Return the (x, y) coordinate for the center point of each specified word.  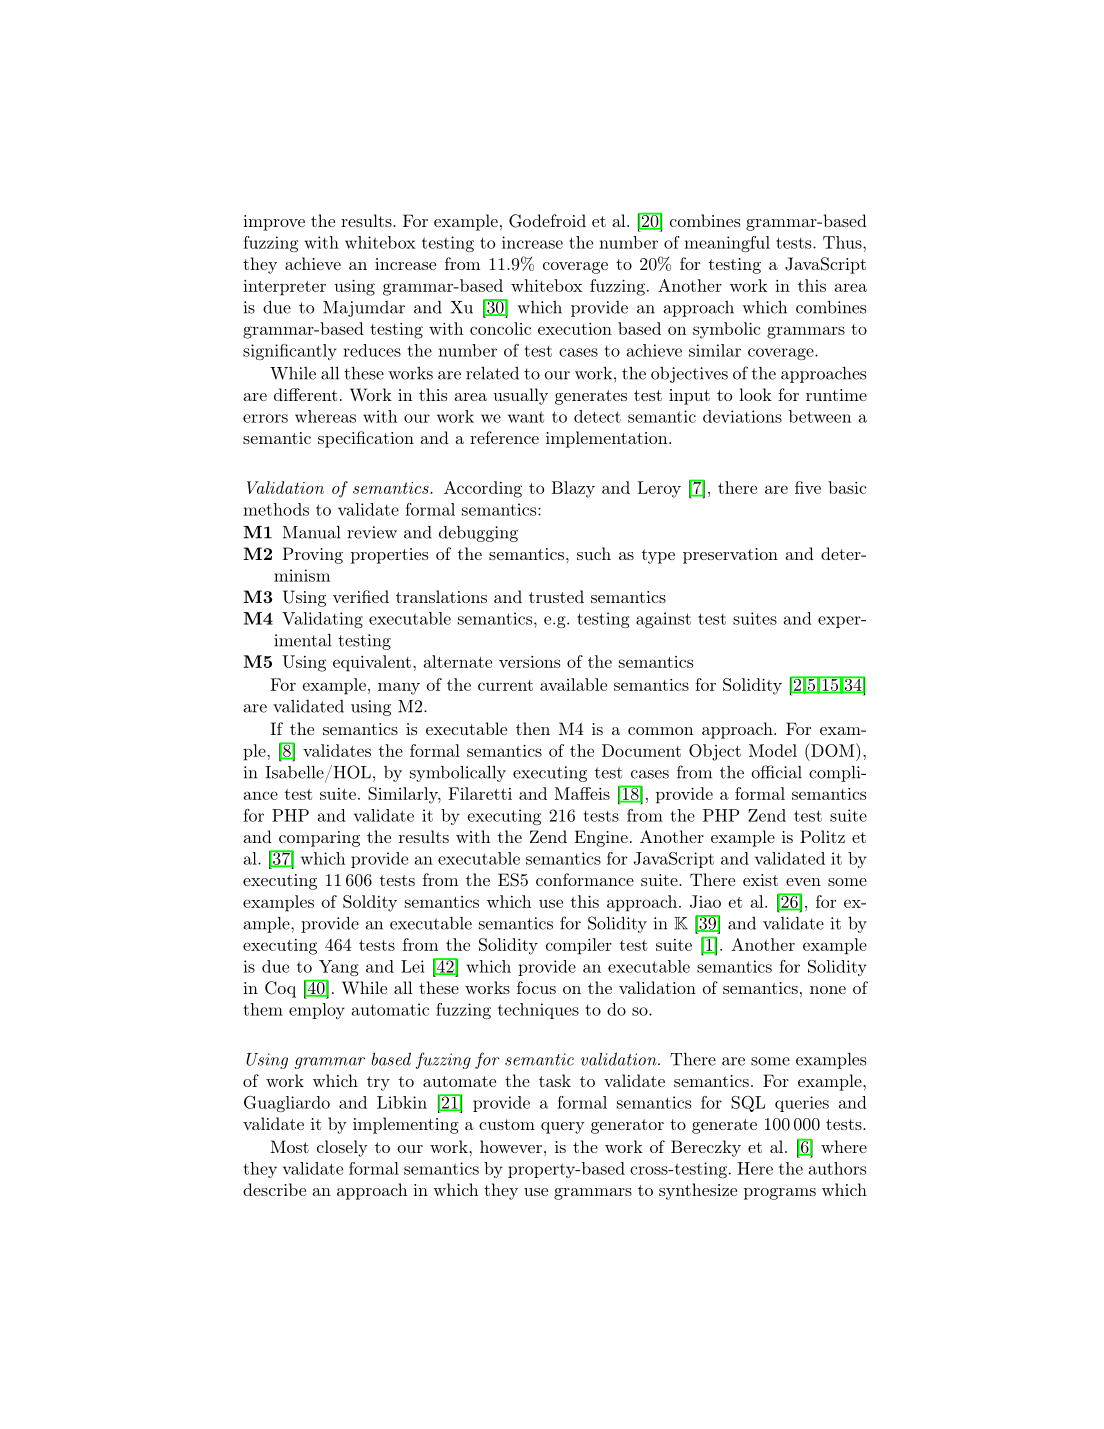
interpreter (284, 288)
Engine (601, 838)
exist (760, 880)
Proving (312, 555)
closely (342, 1148)
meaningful (727, 244)
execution (575, 329)
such (594, 553)
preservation (730, 556)
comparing (319, 839)
